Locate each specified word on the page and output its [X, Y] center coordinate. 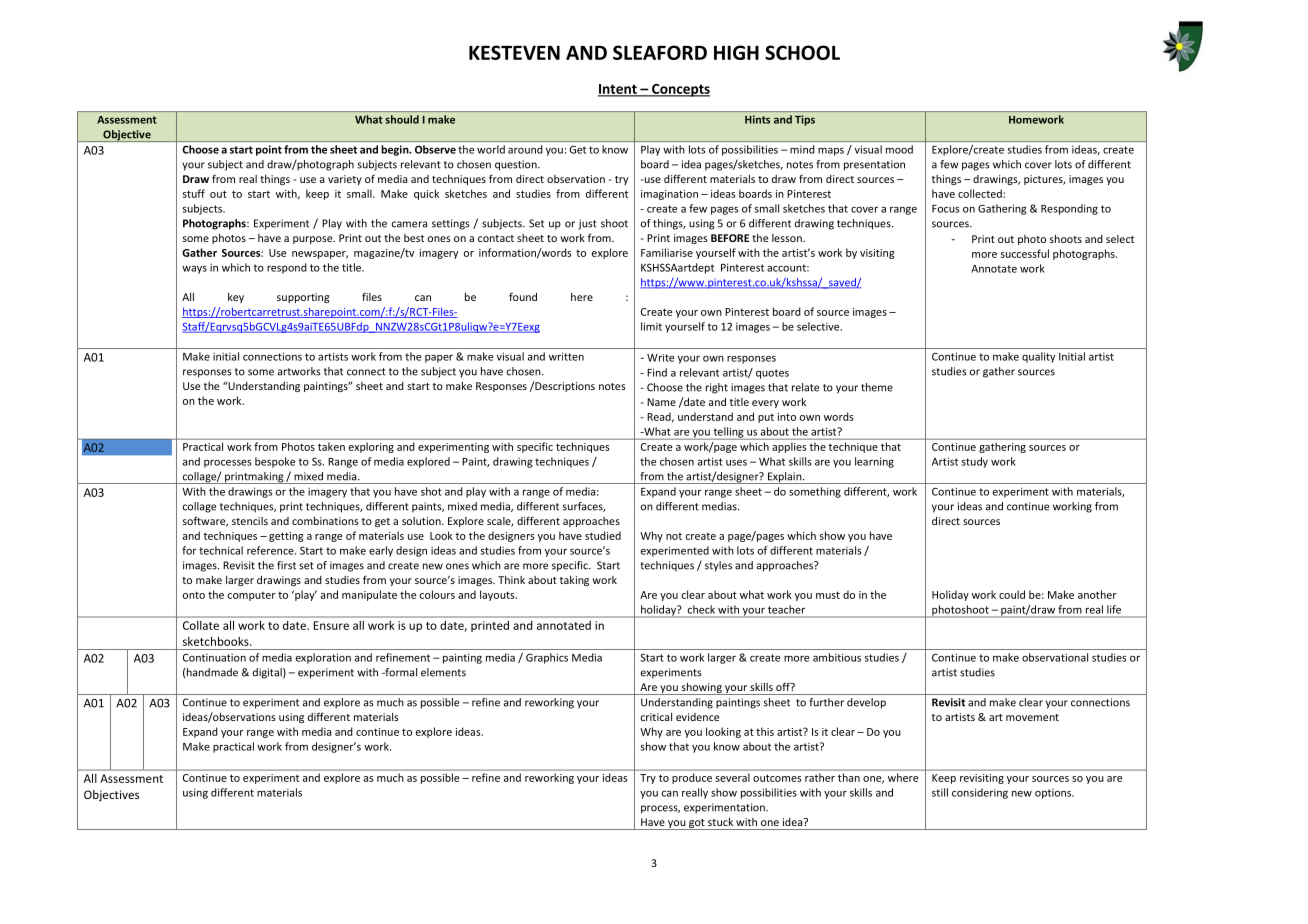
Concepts [680, 90]
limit [651, 326]
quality [1038, 357]
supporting [303, 298]
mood [899, 149]
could [1012, 594]
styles [718, 566]
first [286, 565]
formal [400, 672]
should [402, 119]
